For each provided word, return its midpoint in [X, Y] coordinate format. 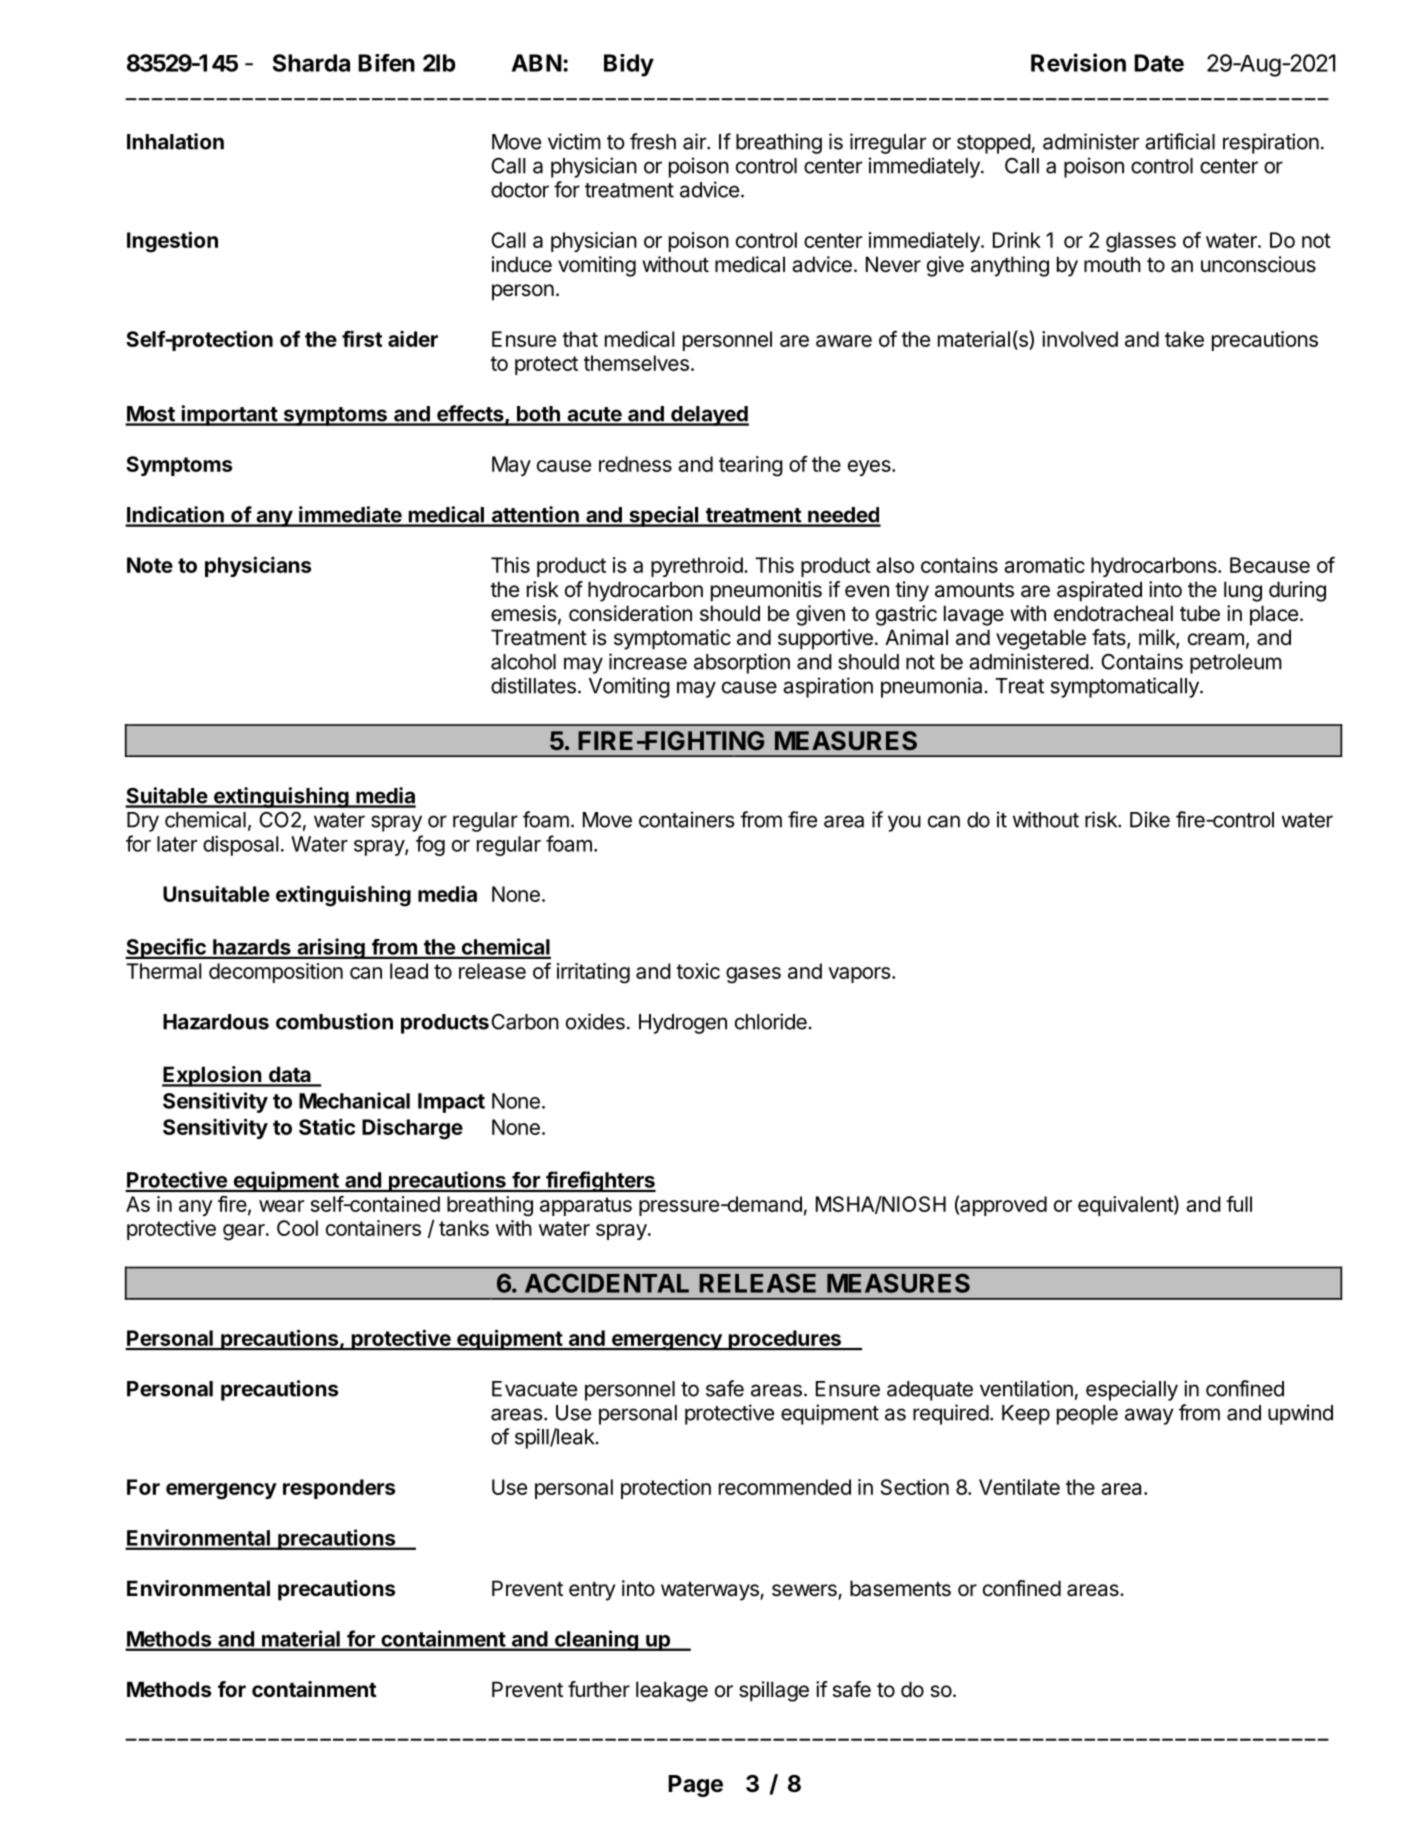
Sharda [311, 63]
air [695, 141]
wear [281, 1206]
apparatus [586, 1206]
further [599, 1689]
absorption [742, 663]
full [1239, 1204]
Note [150, 565]
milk [1158, 638]
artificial [1180, 141]
